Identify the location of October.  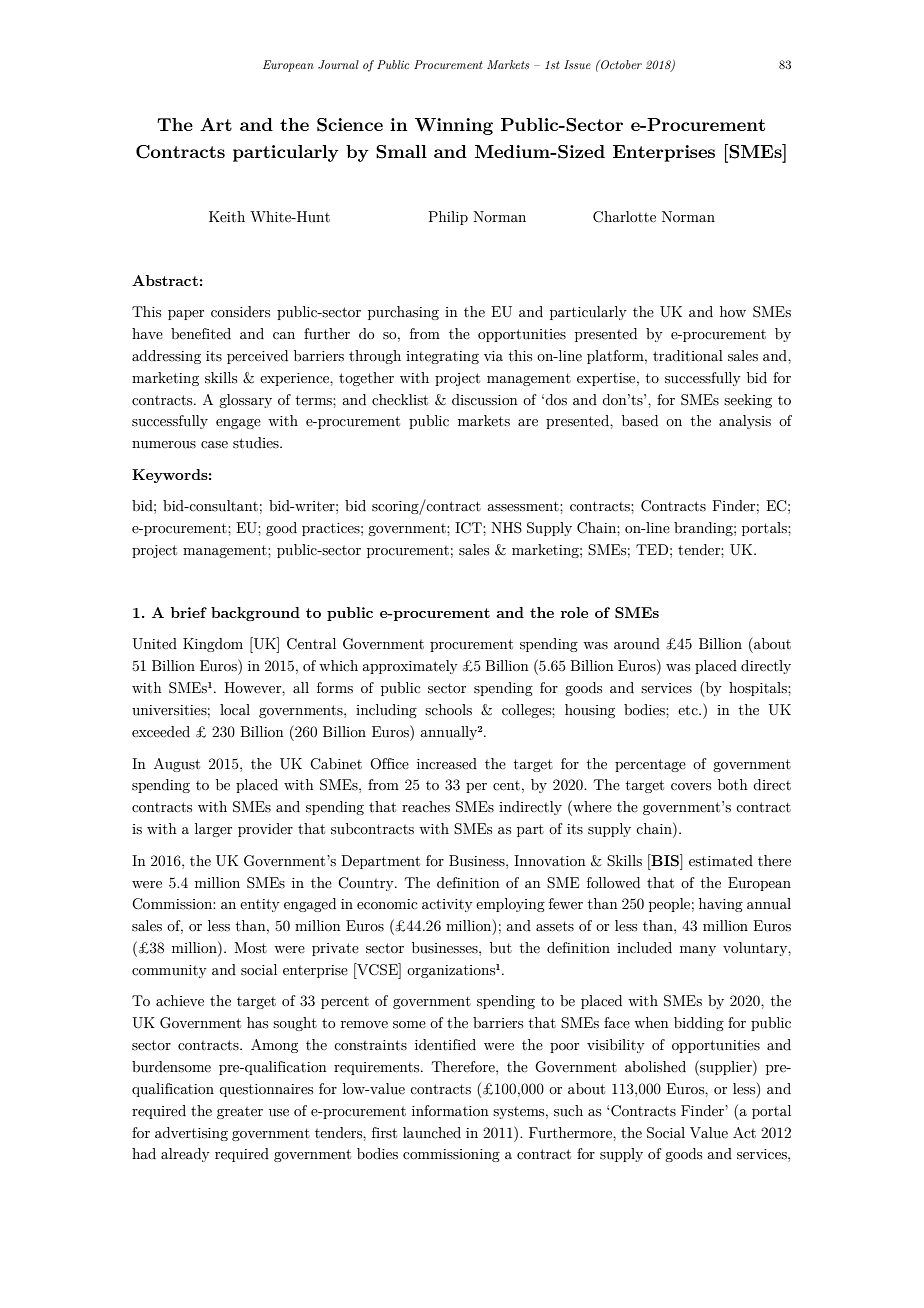
(620, 64).
